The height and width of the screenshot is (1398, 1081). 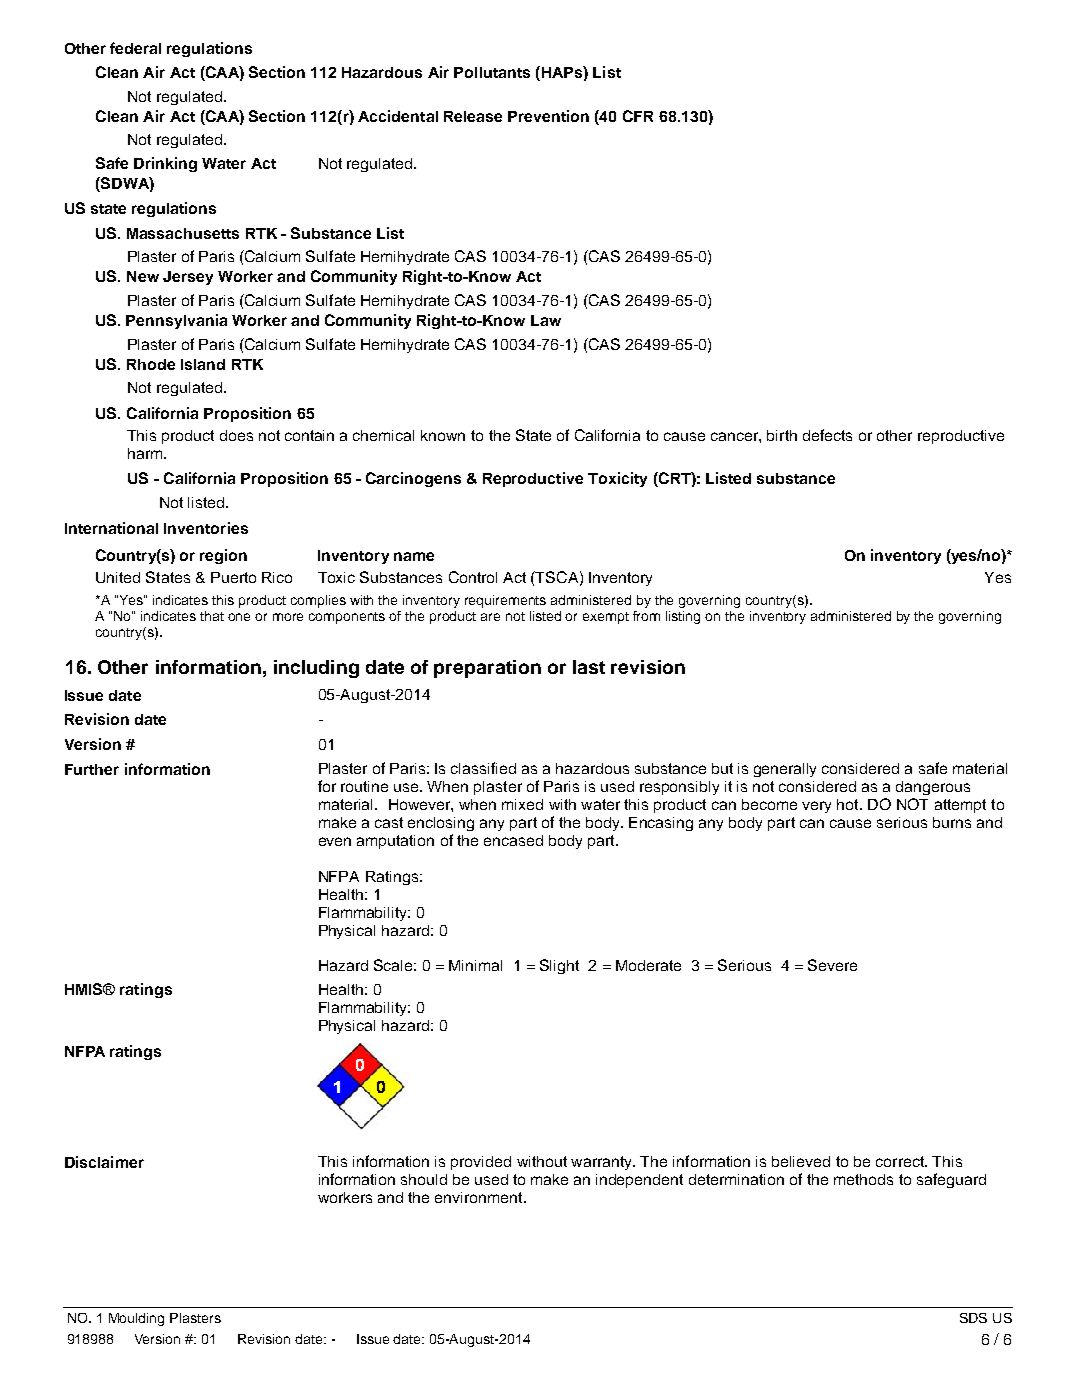 What do you see at coordinates (492, 72) in the screenshot?
I see `Pollutants` at bounding box center [492, 72].
